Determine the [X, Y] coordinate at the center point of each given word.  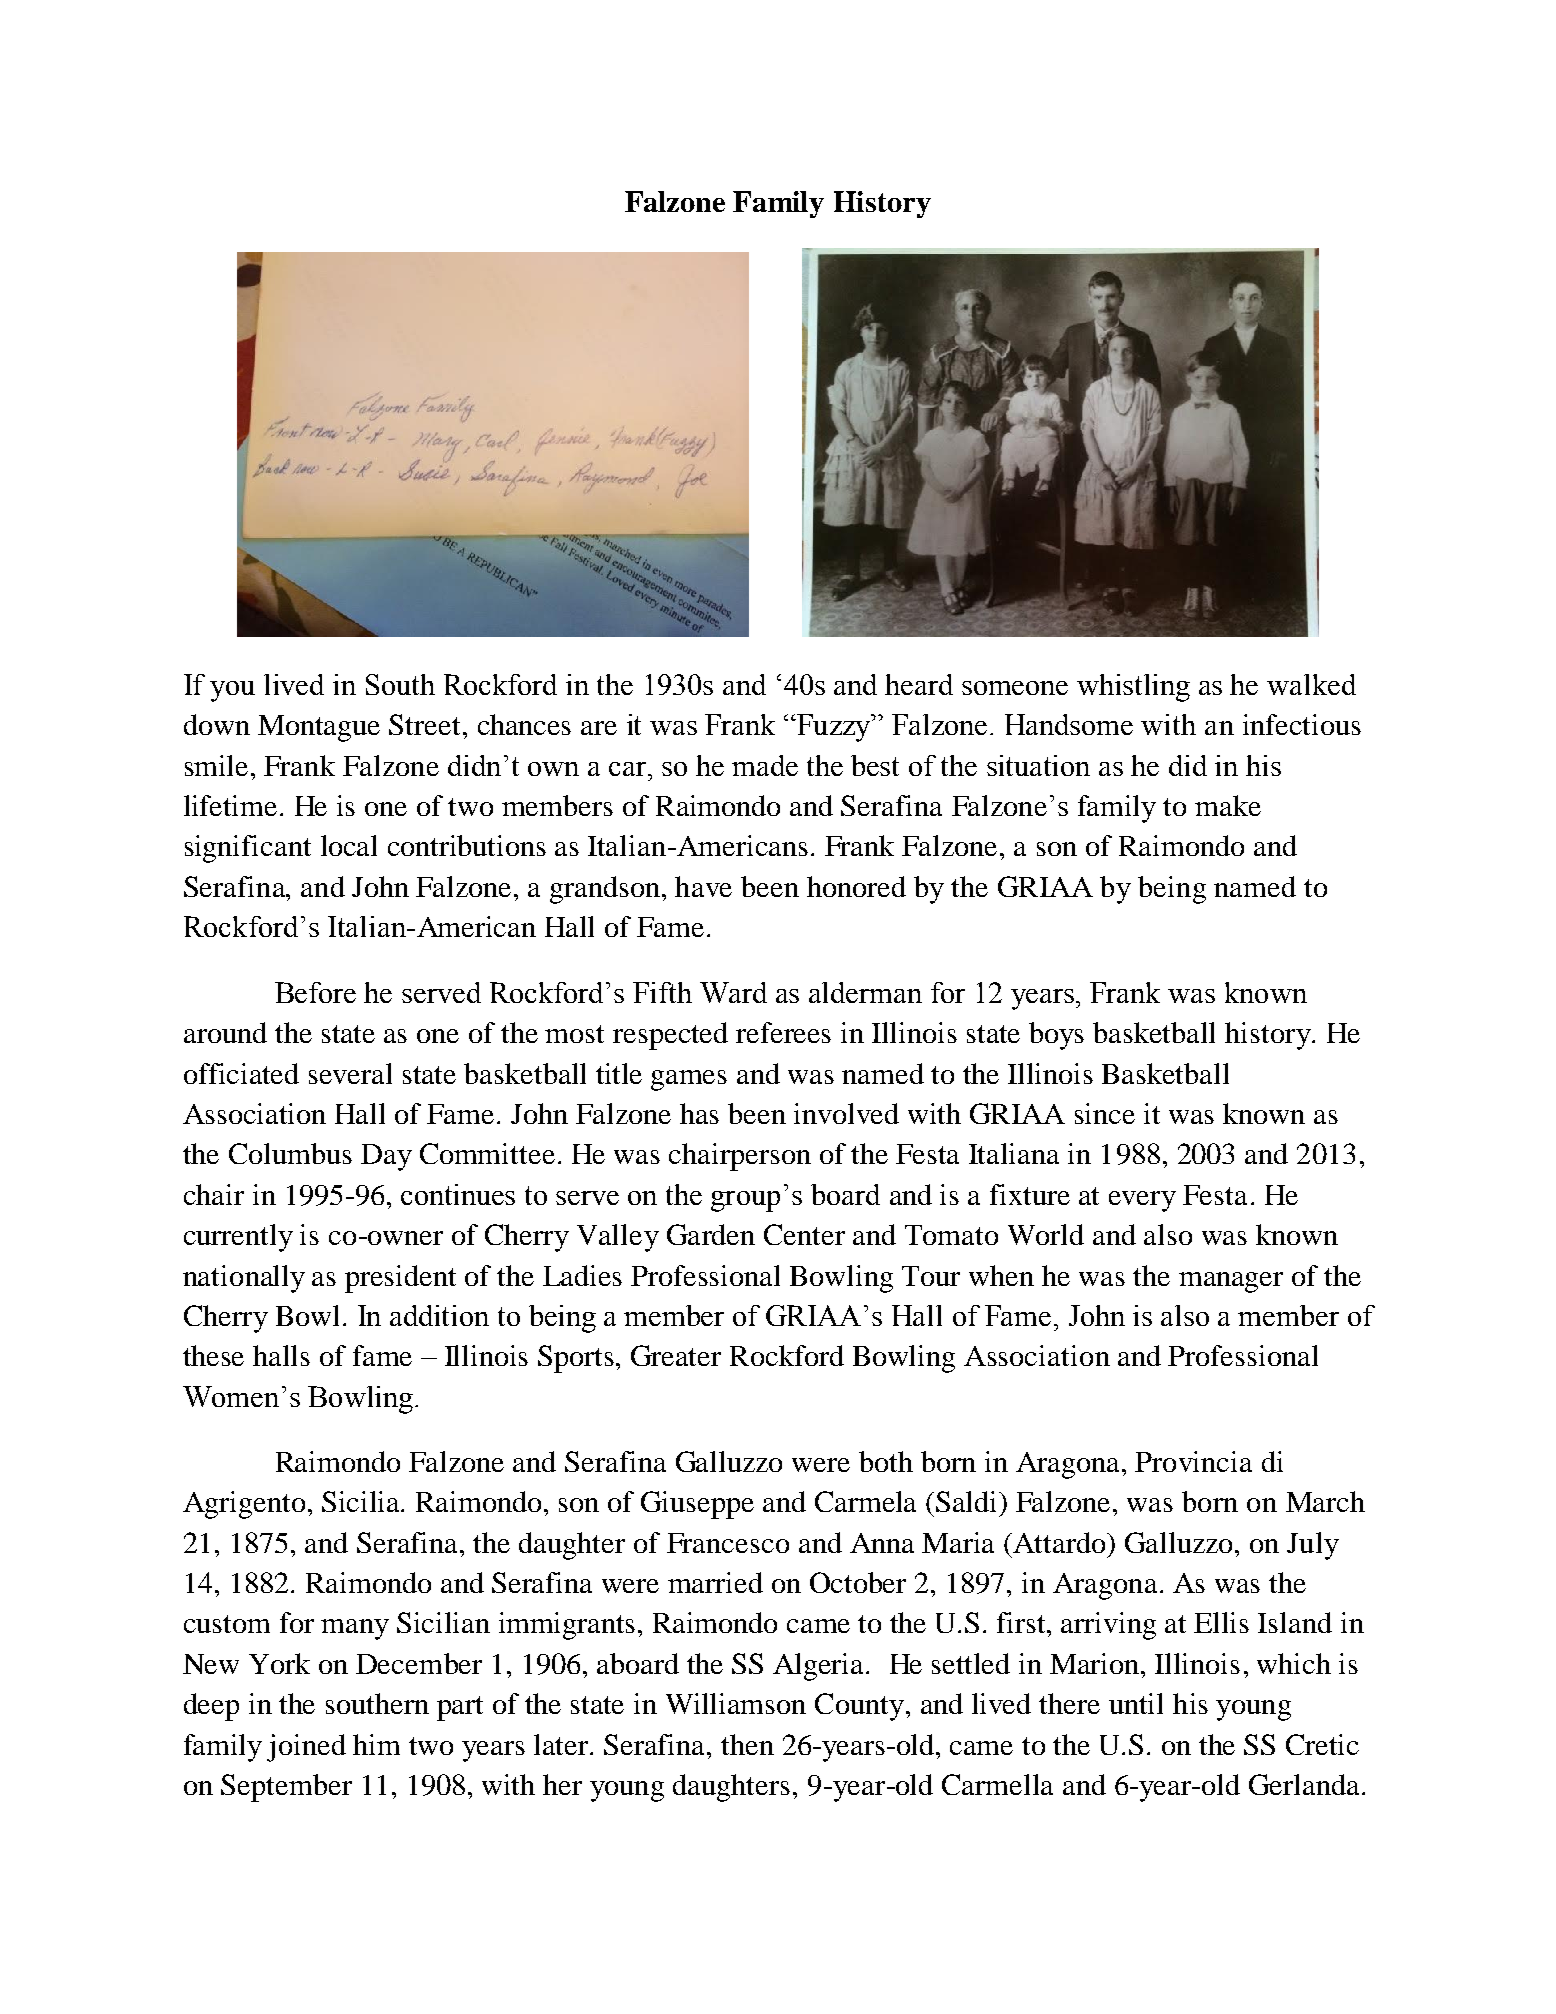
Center [804, 1234]
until [1136, 1703]
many [355, 1629]
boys [1056, 1036]
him [376, 1744]
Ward [733, 992]
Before [315, 992]
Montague [319, 728]
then [747, 1744]
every [1142, 1201]
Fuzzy [834, 728]
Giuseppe [697, 1505]
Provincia [1193, 1461]
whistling [1133, 688]
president [400, 1279]
